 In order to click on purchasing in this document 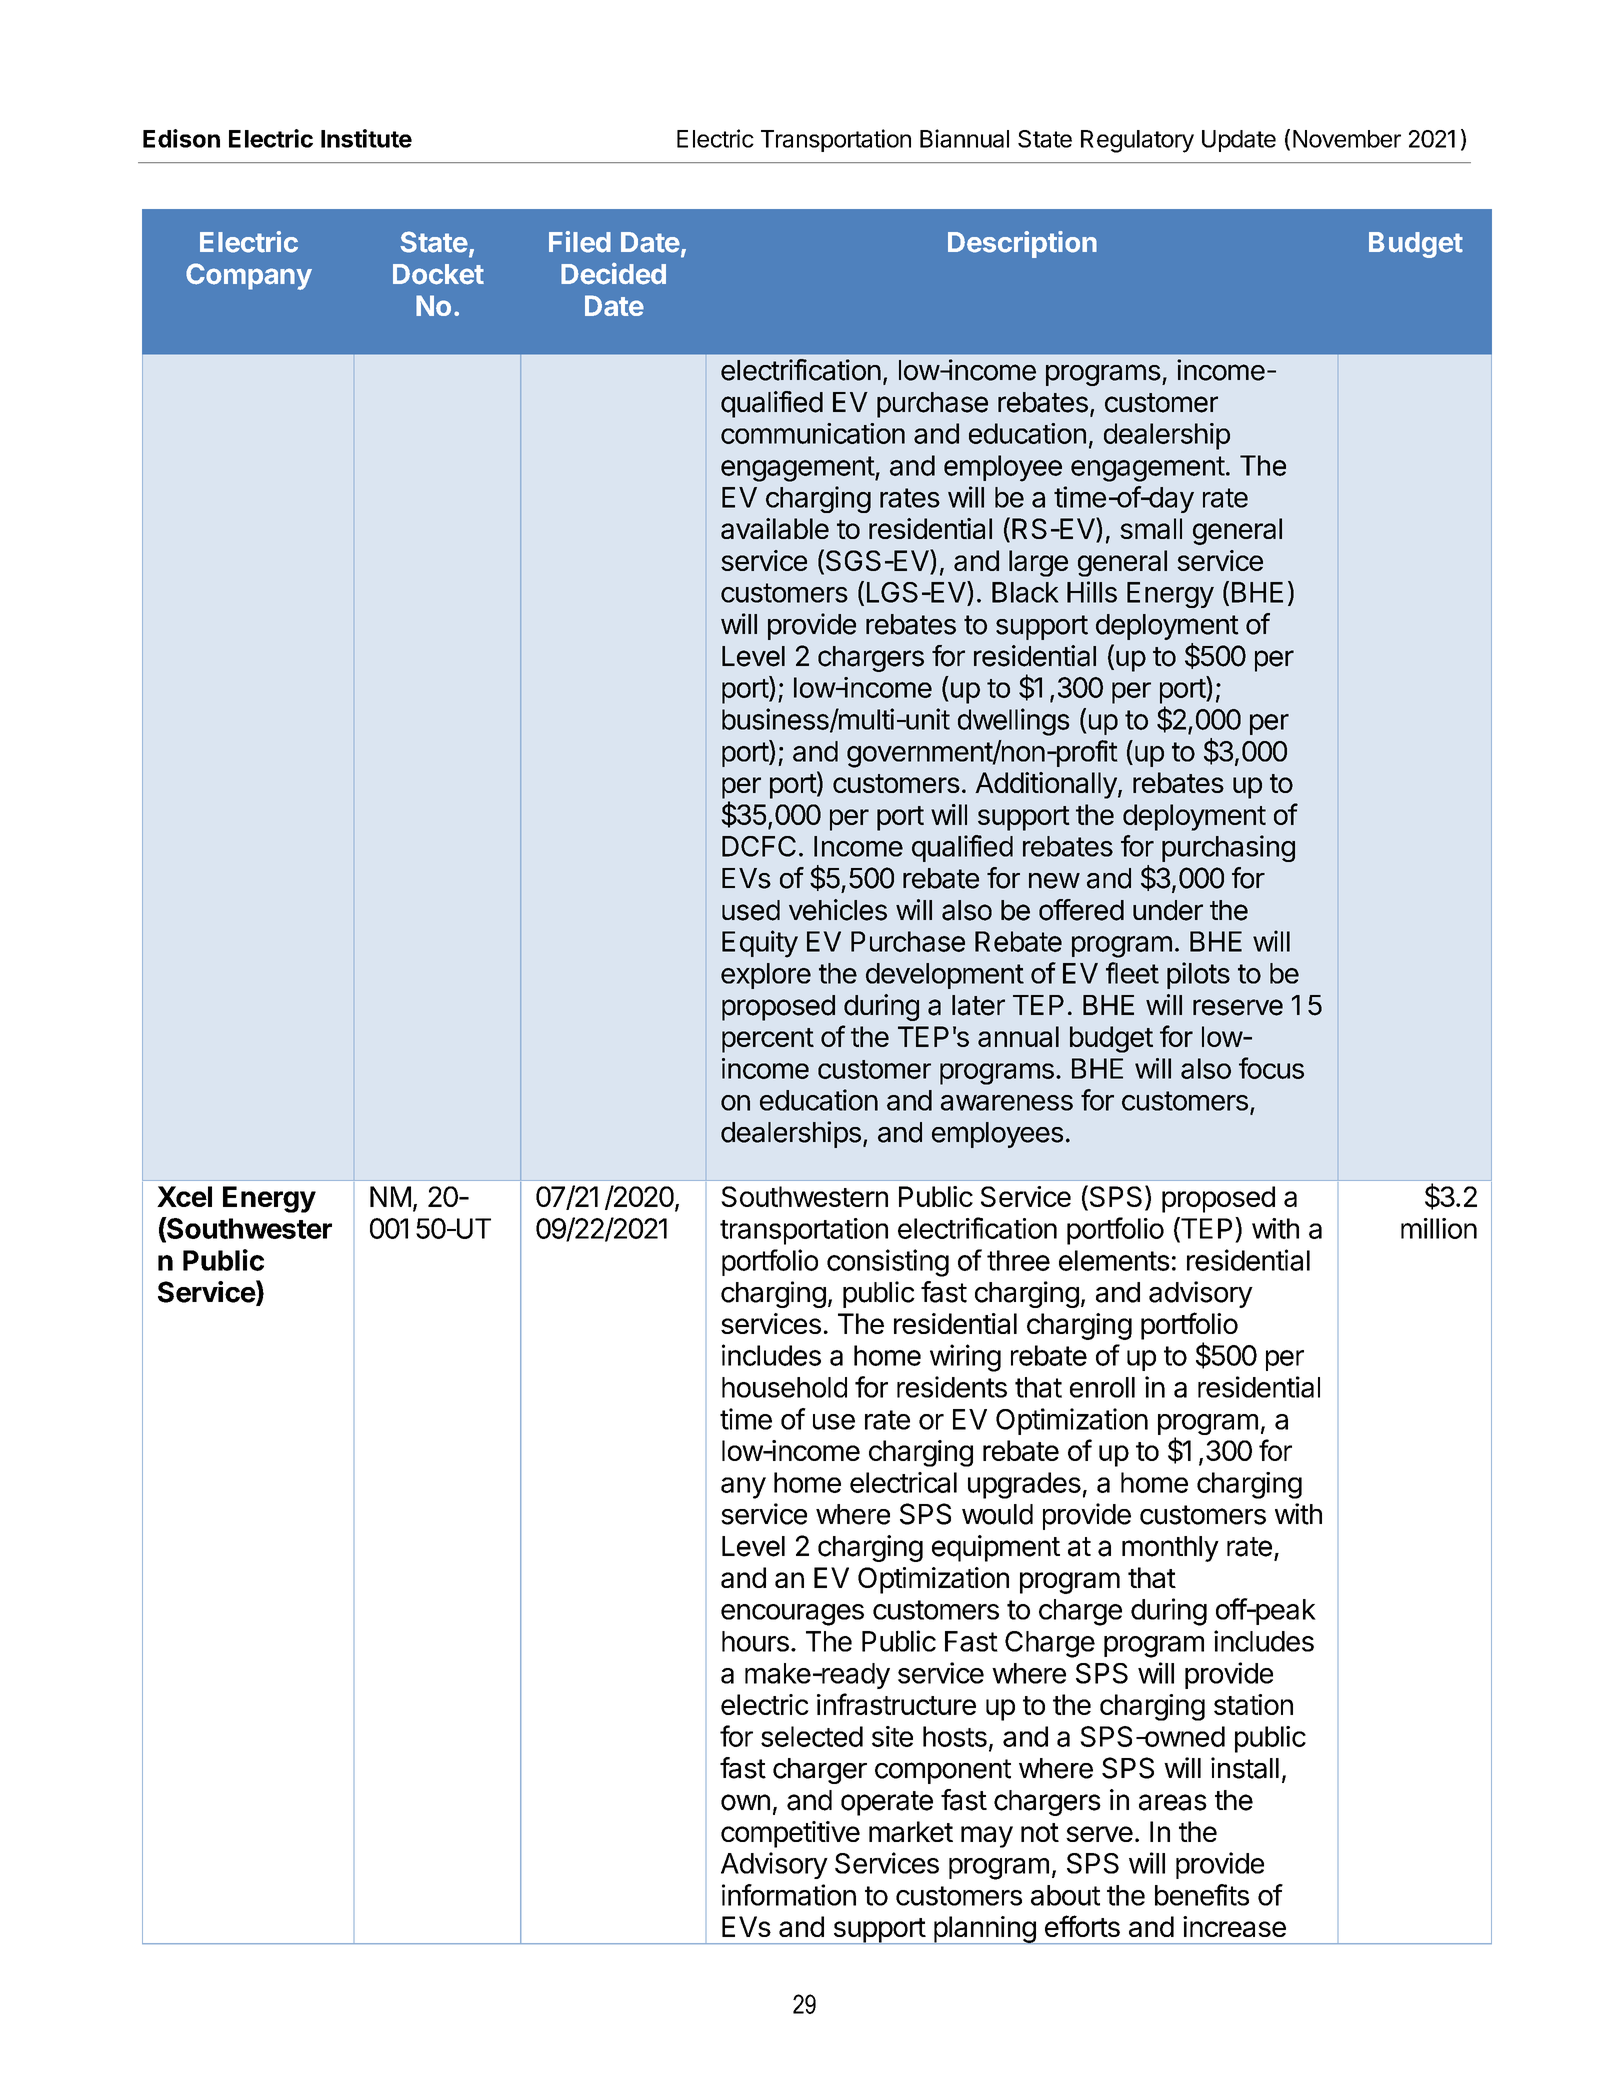, I will do `click(1228, 848)`.
